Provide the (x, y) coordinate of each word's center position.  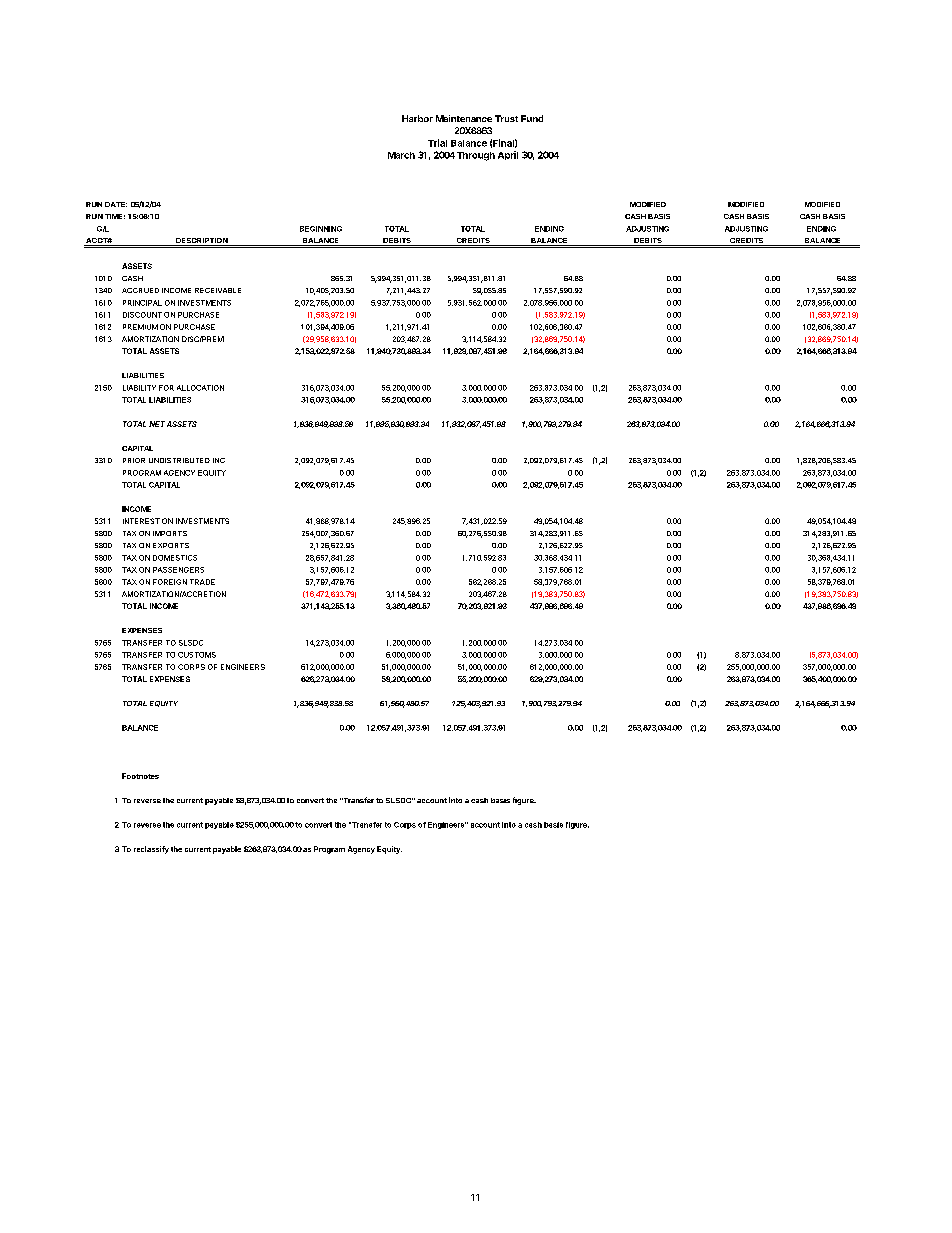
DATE (116, 204)
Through (476, 156)
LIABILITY (139, 388)
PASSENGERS (178, 570)
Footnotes (140, 776)
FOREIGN (170, 582)
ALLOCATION (200, 388)
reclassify (151, 850)
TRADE (202, 582)
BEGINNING (321, 229)
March (401, 155)
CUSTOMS (197, 655)
